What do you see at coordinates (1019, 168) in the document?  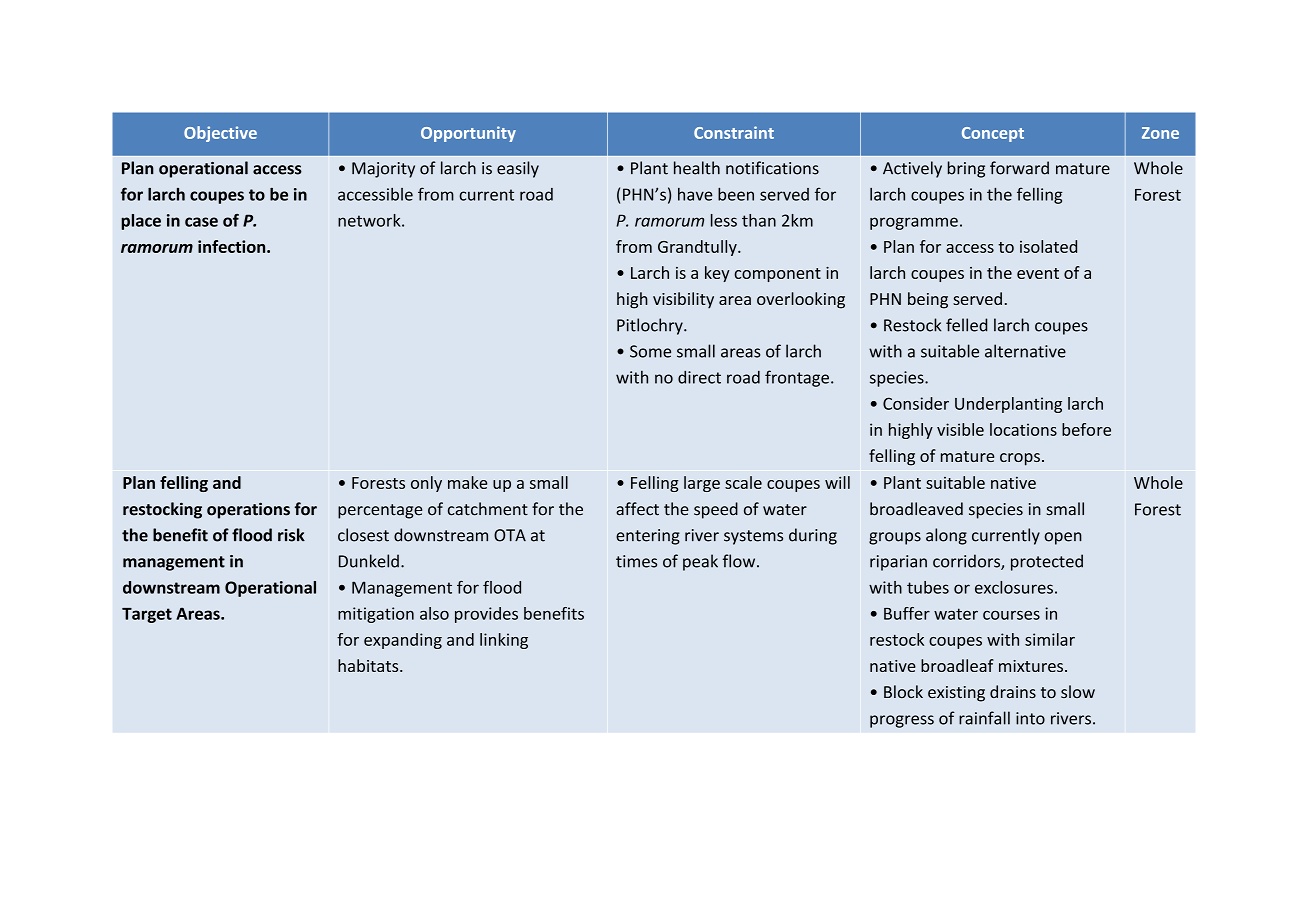 I see `forward` at bounding box center [1019, 168].
